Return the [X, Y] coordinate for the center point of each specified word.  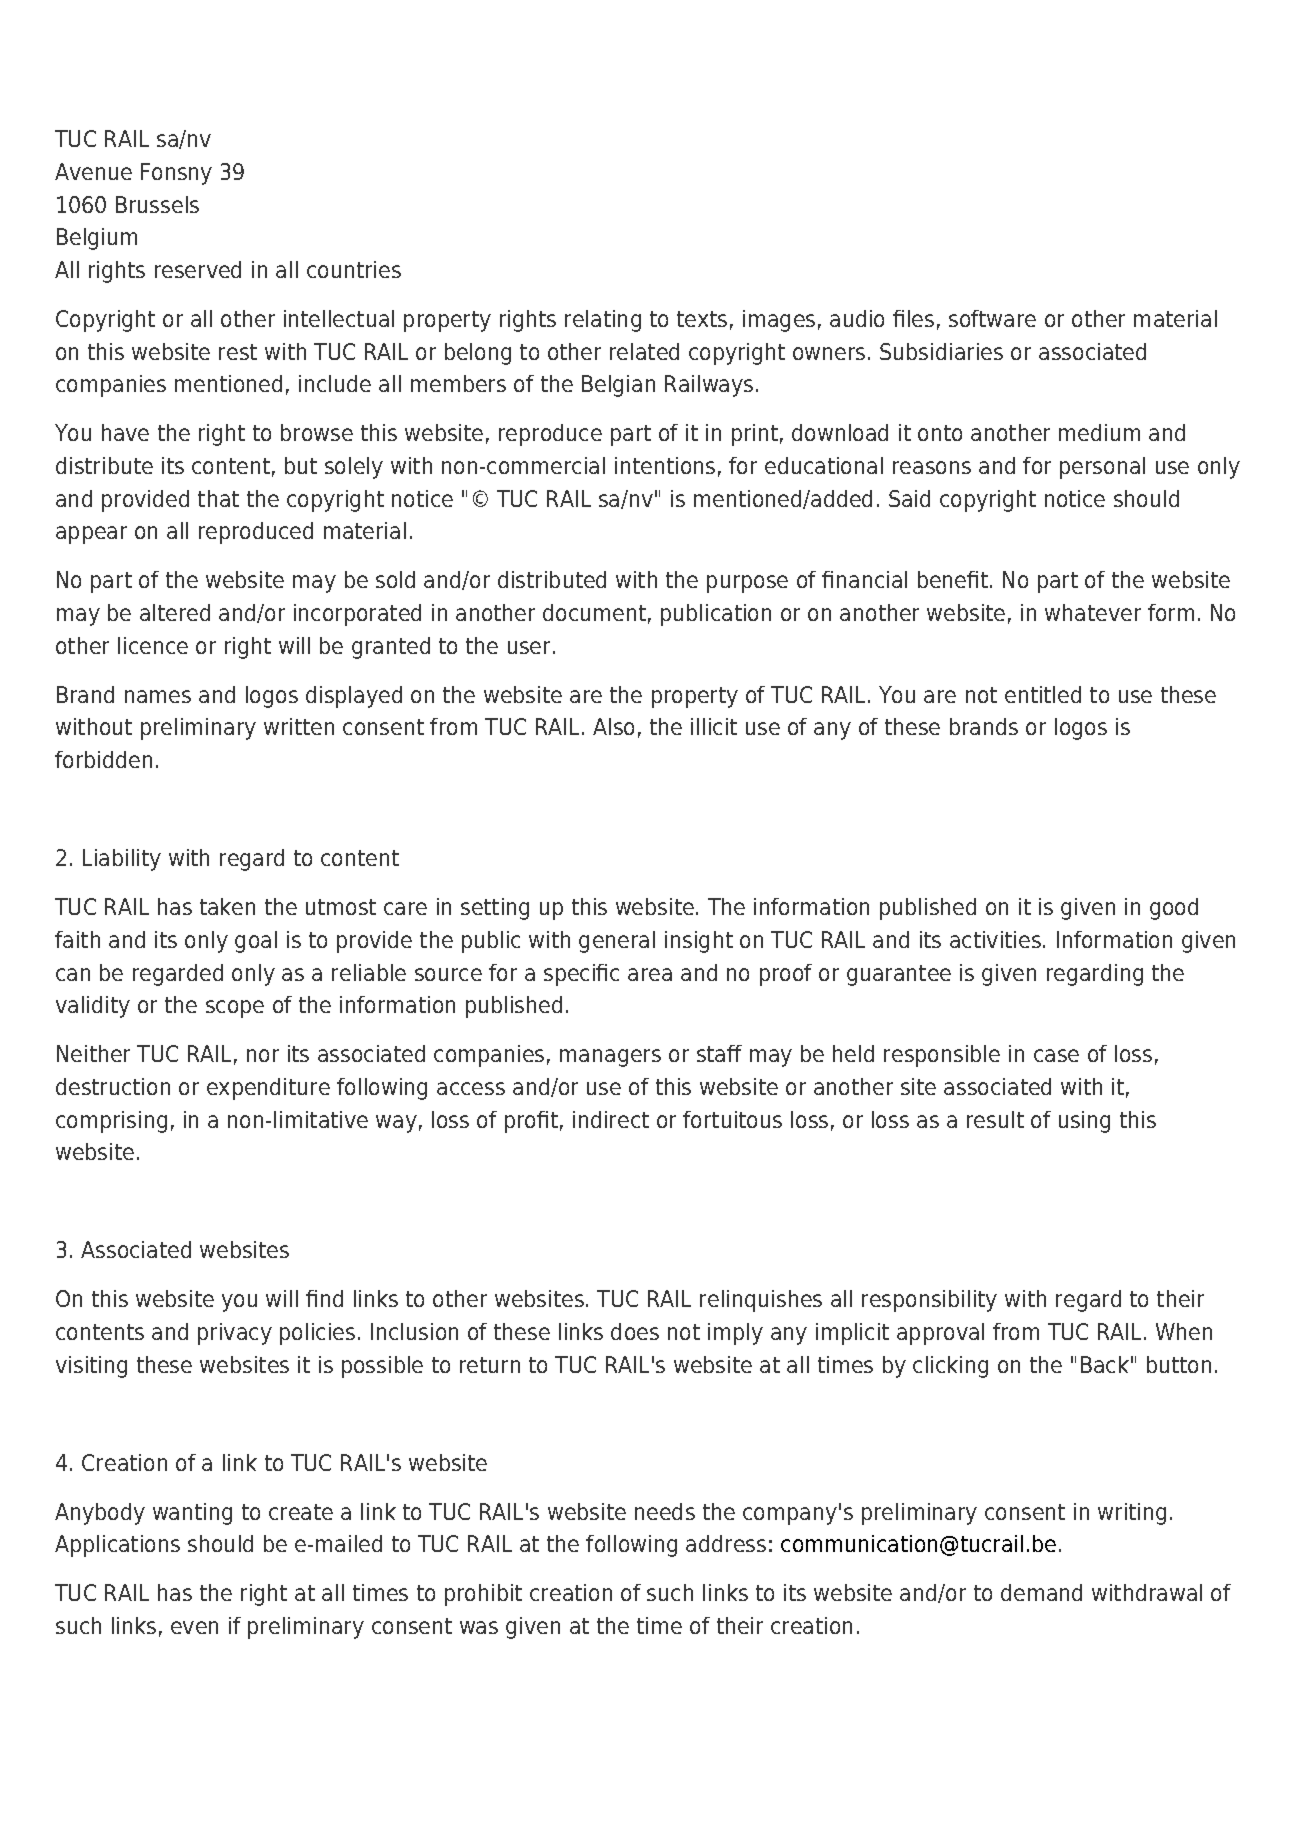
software [992, 318]
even [194, 1627]
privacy [235, 1334]
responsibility [929, 1301]
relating [603, 321]
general [617, 942]
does [635, 1331]
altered [175, 612]
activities [995, 939]
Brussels [157, 204]
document [594, 612]
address [726, 1543]
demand [1041, 1592]
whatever [1093, 612]
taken [227, 906]
